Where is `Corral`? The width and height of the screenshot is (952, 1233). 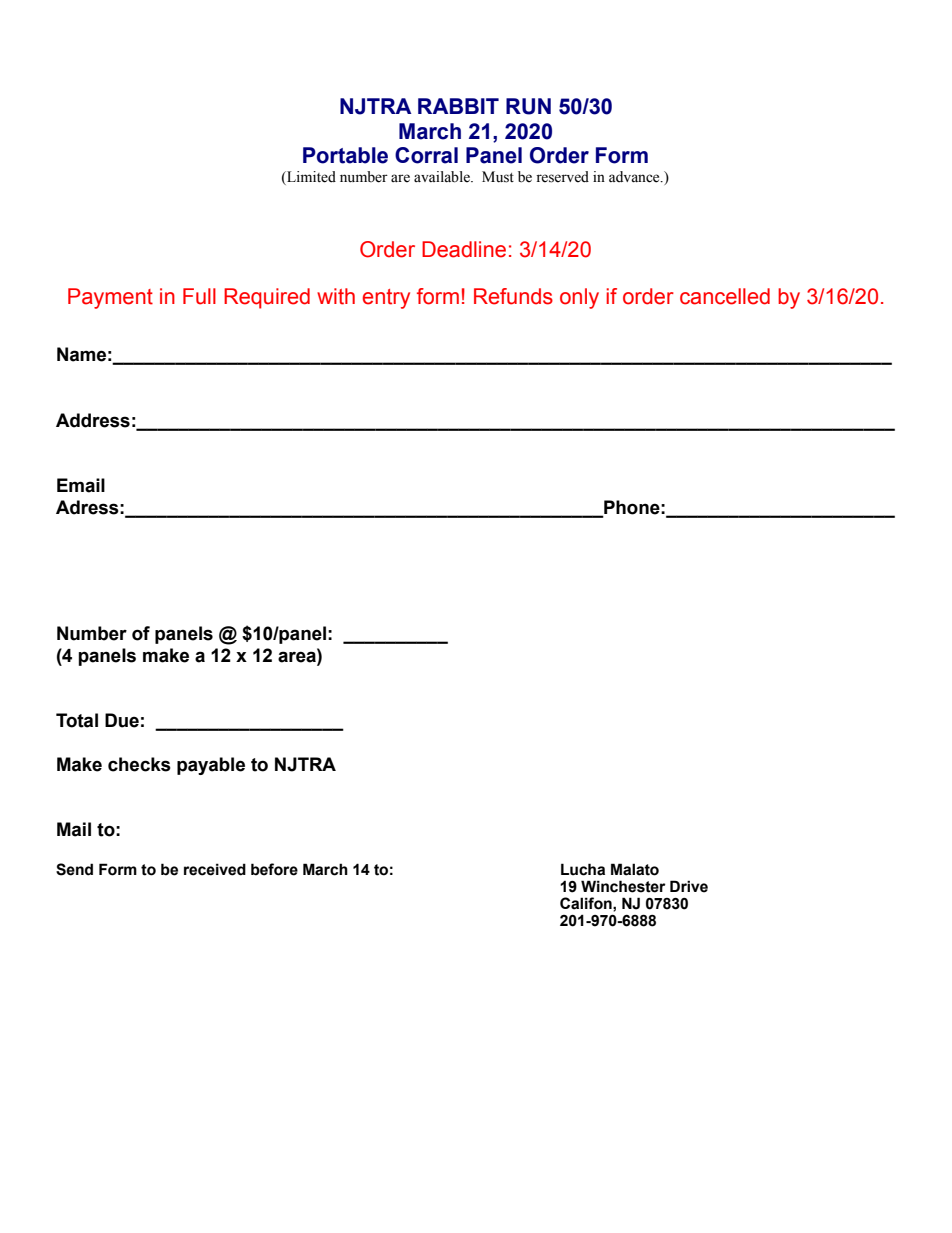 Corral is located at coordinates (426, 155).
